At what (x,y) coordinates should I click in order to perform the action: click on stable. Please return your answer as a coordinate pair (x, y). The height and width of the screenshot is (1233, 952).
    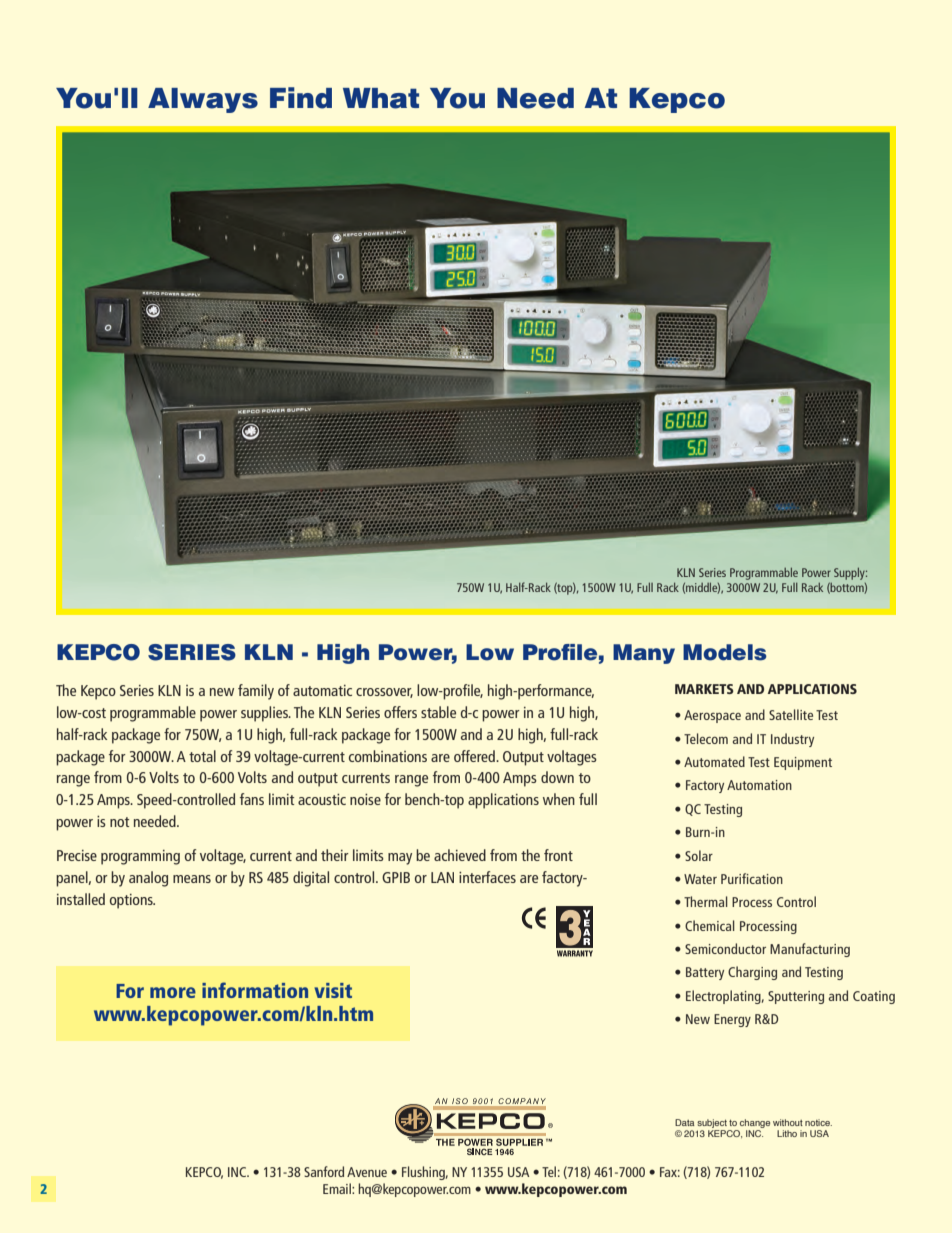
    Looking at the image, I should click on (438, 712).
